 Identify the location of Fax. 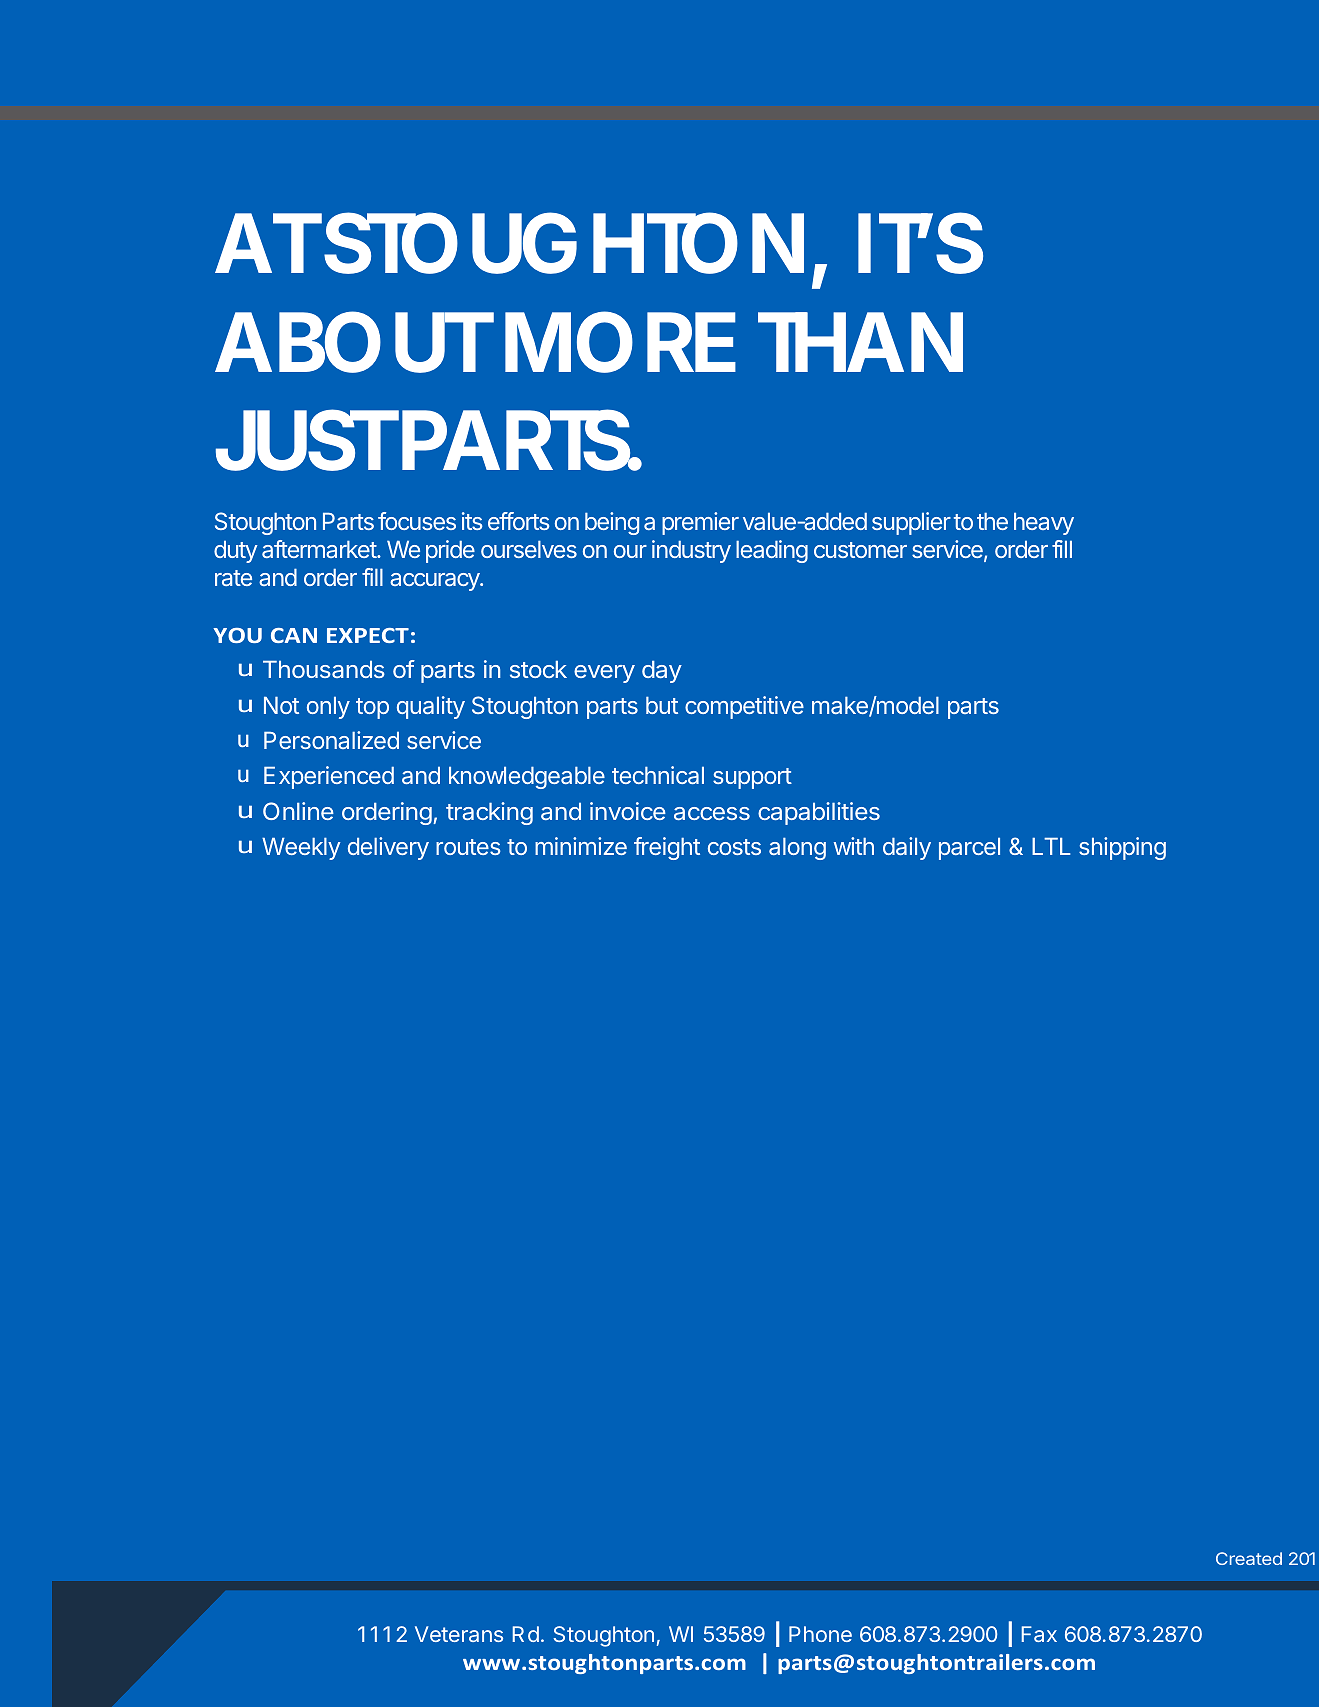
(1039, 1634).
